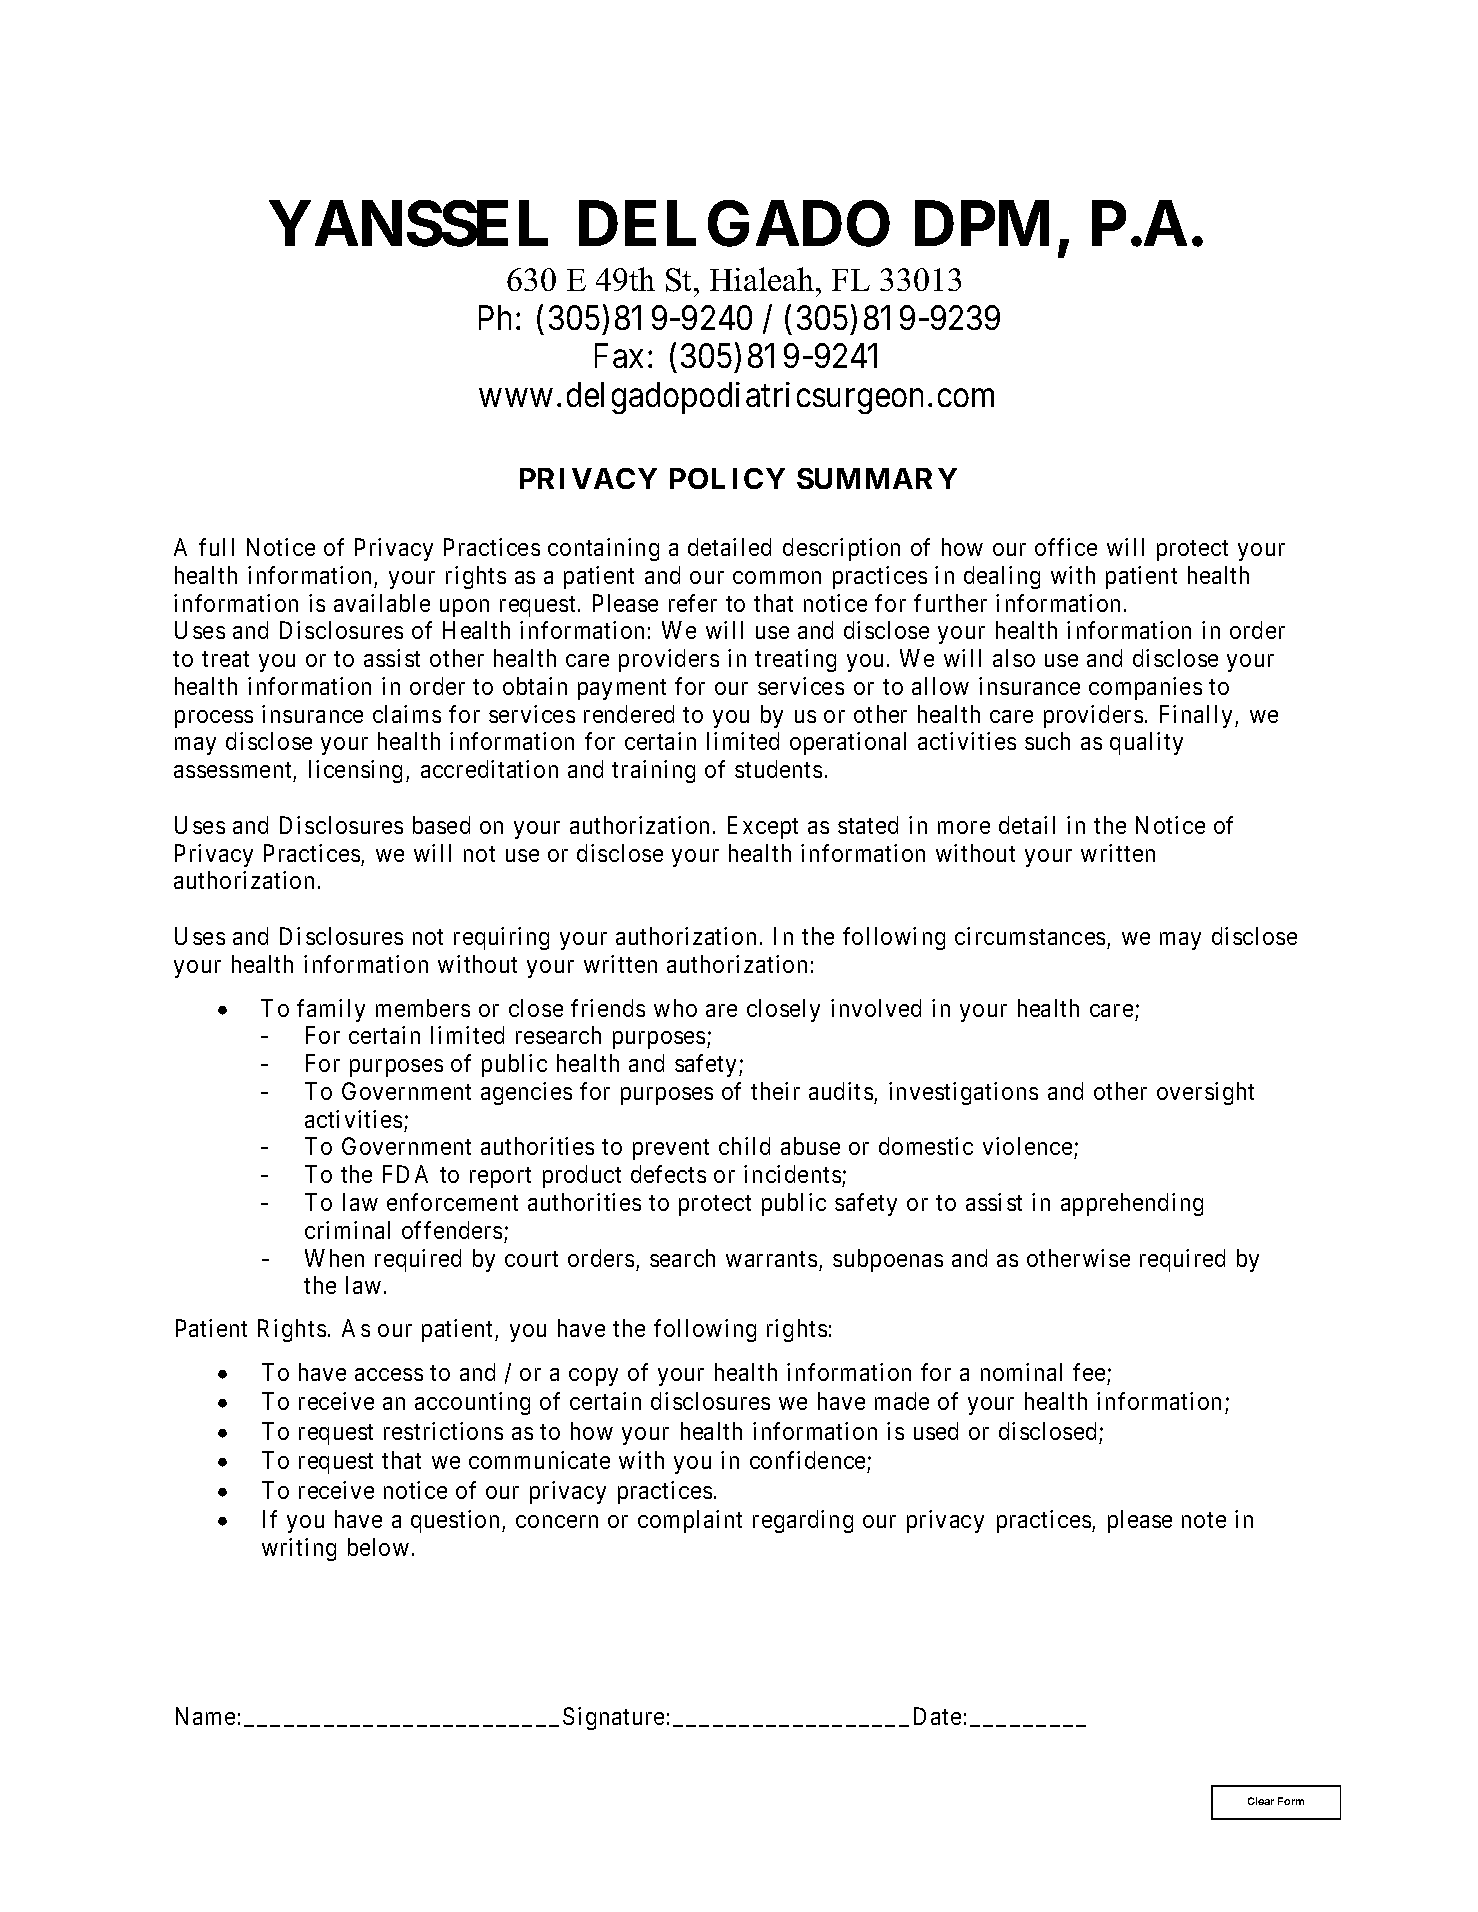 This page has width=1478, height=1912. I want to click on SUMMARY, so click(877, 478).
